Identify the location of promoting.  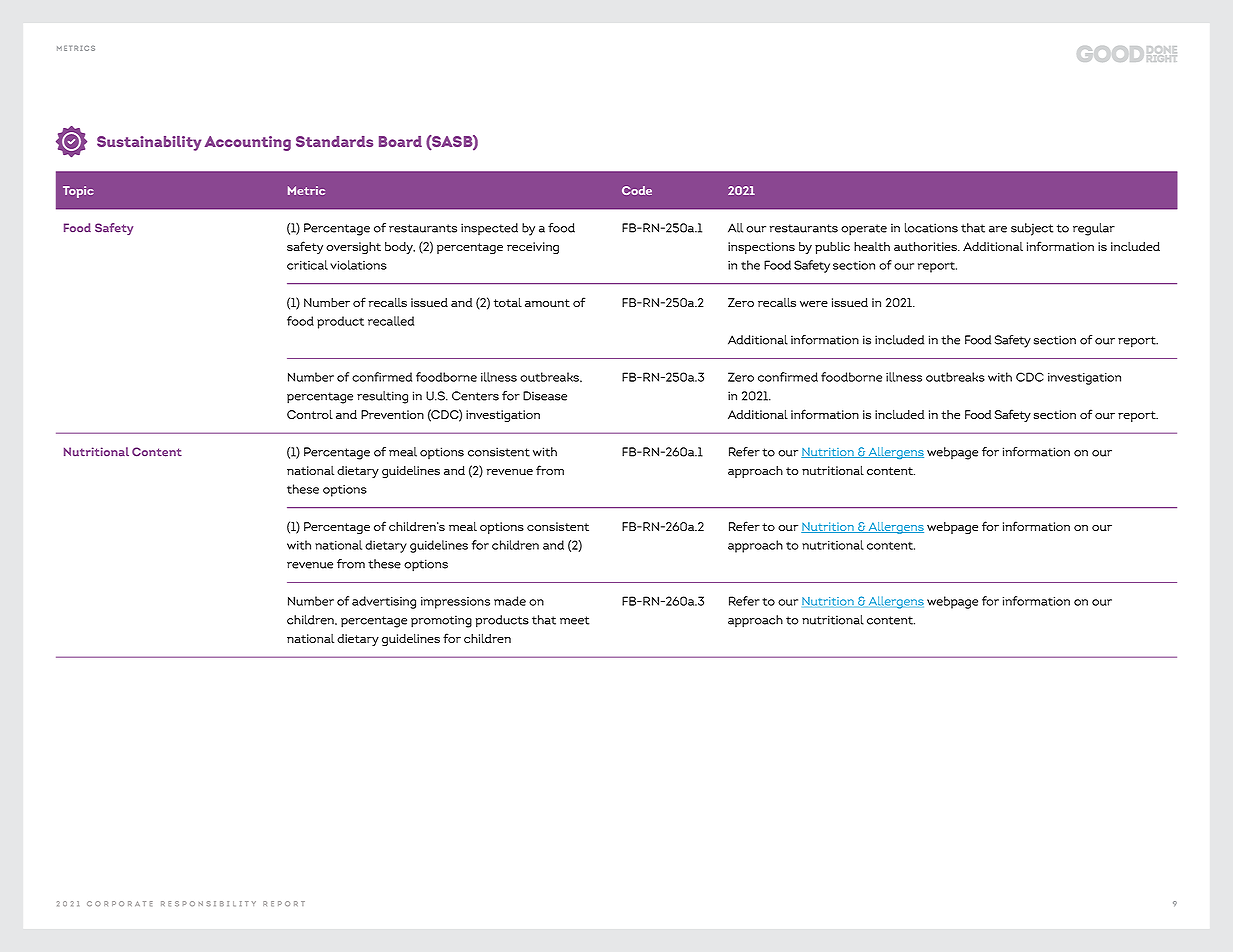
(441, 621).
